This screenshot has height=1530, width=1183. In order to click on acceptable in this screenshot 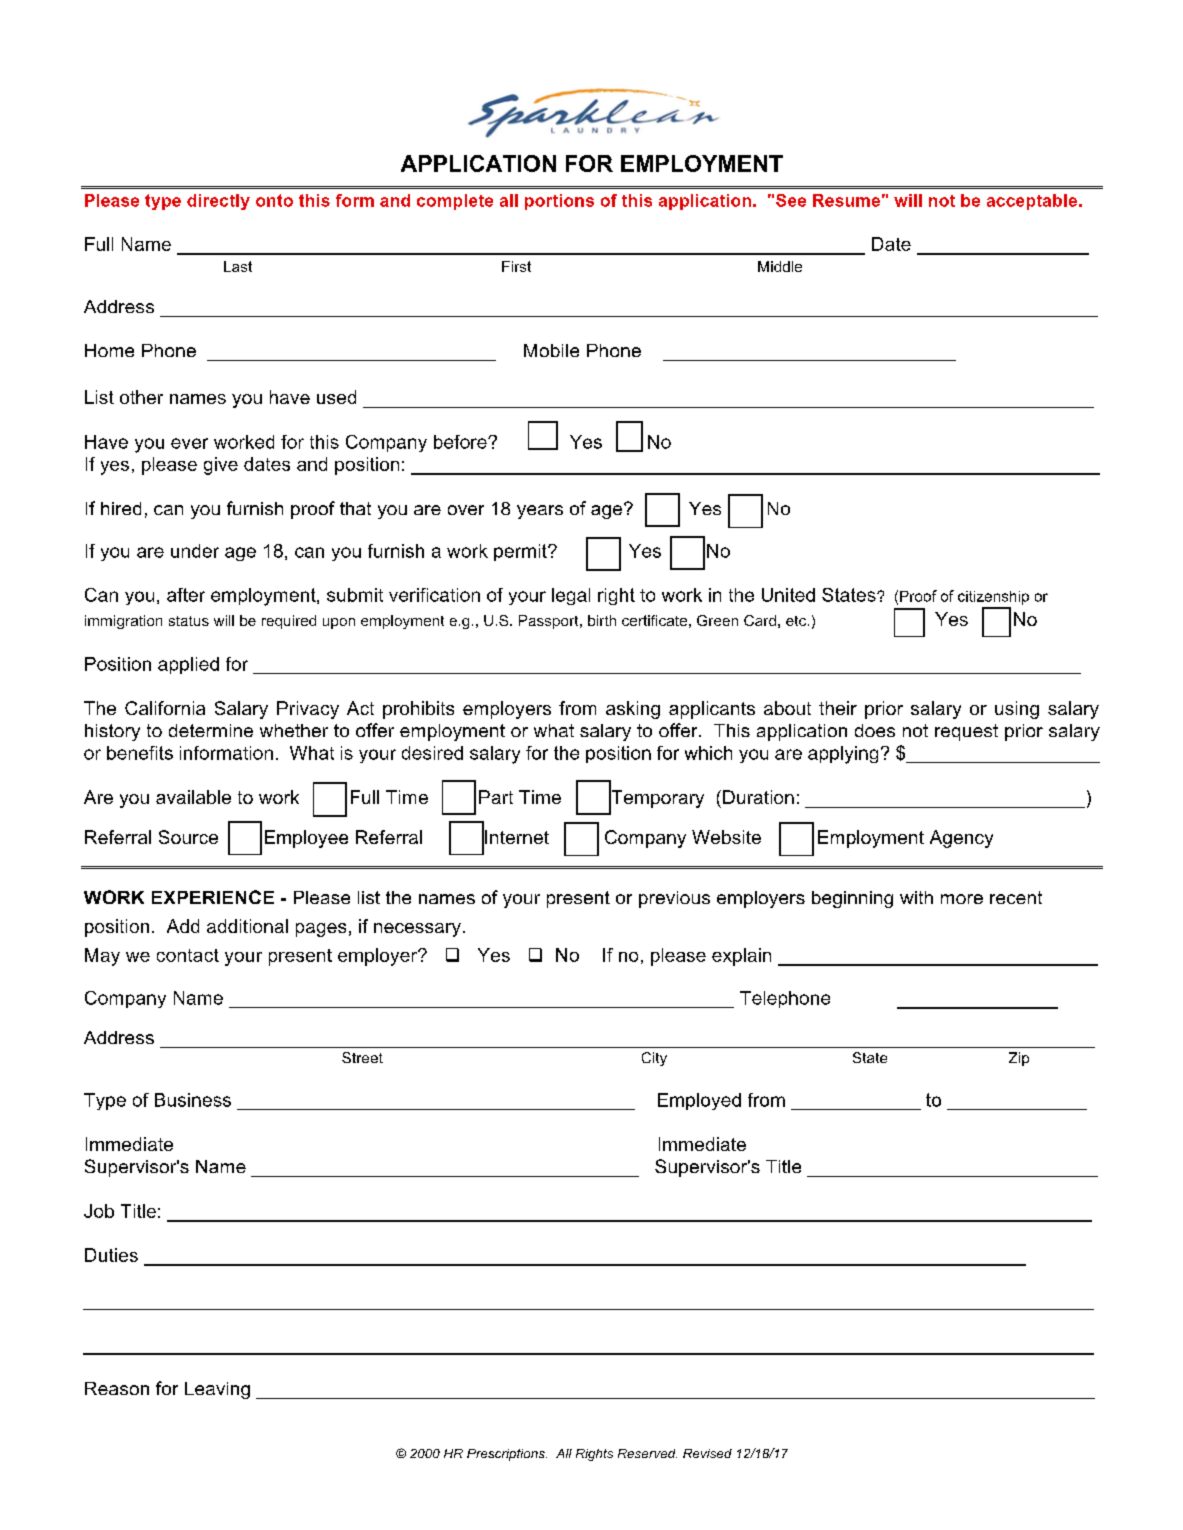, I will do `click(1032, 202)`.
